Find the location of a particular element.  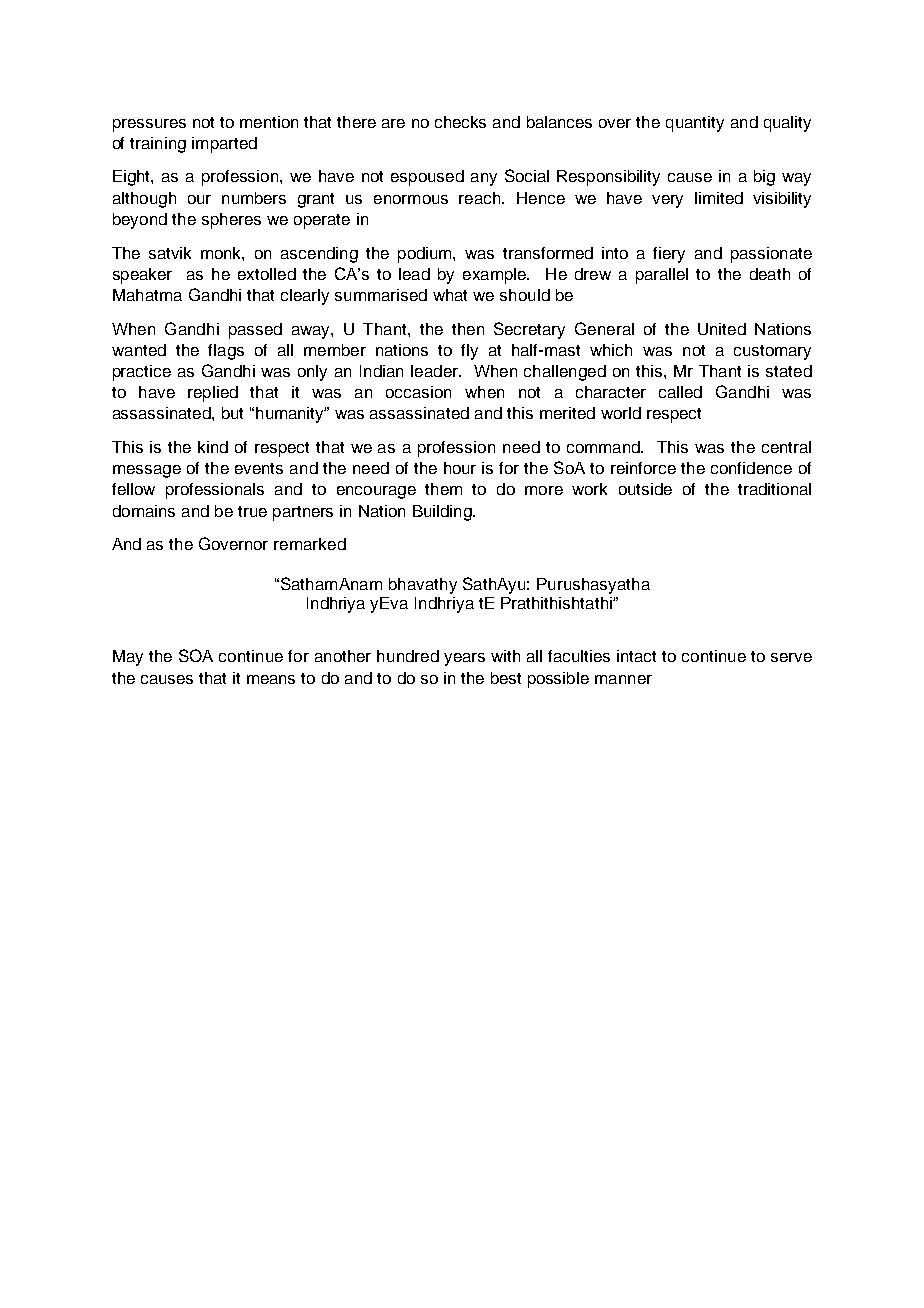

checks is located at coordinates (460, 122).
